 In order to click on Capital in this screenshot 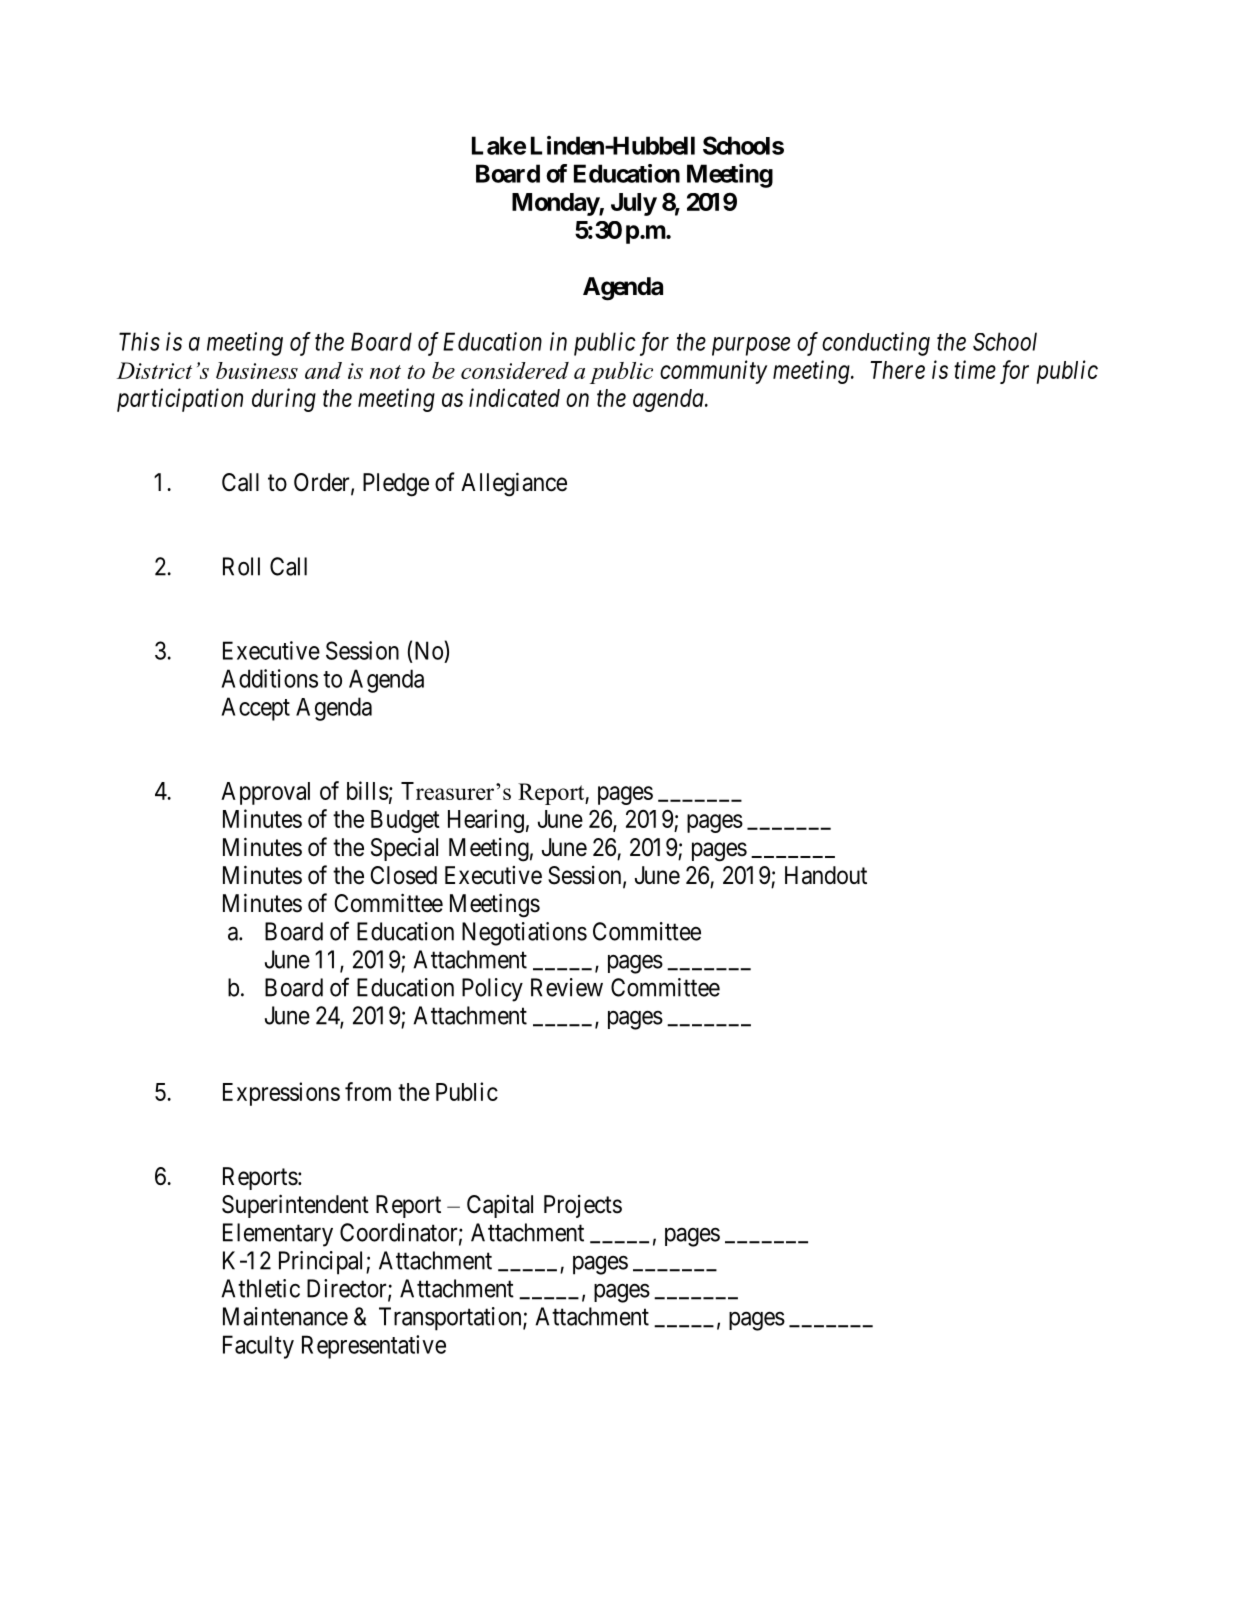, I will do `click(500, 1206)`.
